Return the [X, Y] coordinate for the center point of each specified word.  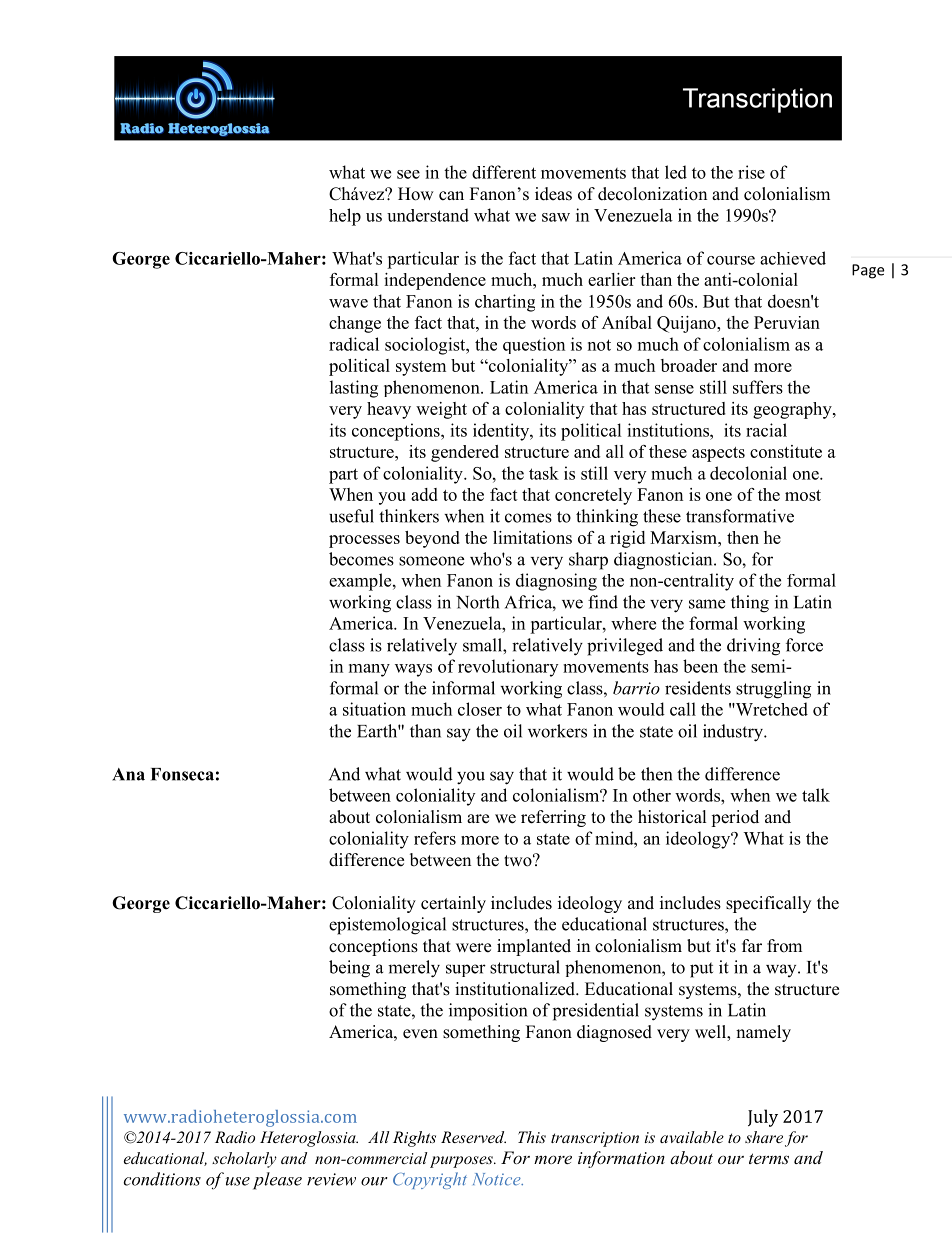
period [735, 818]
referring [553, 818]
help [345, 217]
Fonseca [182, 774]
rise [751, 172]
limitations [532, 537]
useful [351, 516]
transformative [740, 516]
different [504, 172]
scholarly [244, 1160]
